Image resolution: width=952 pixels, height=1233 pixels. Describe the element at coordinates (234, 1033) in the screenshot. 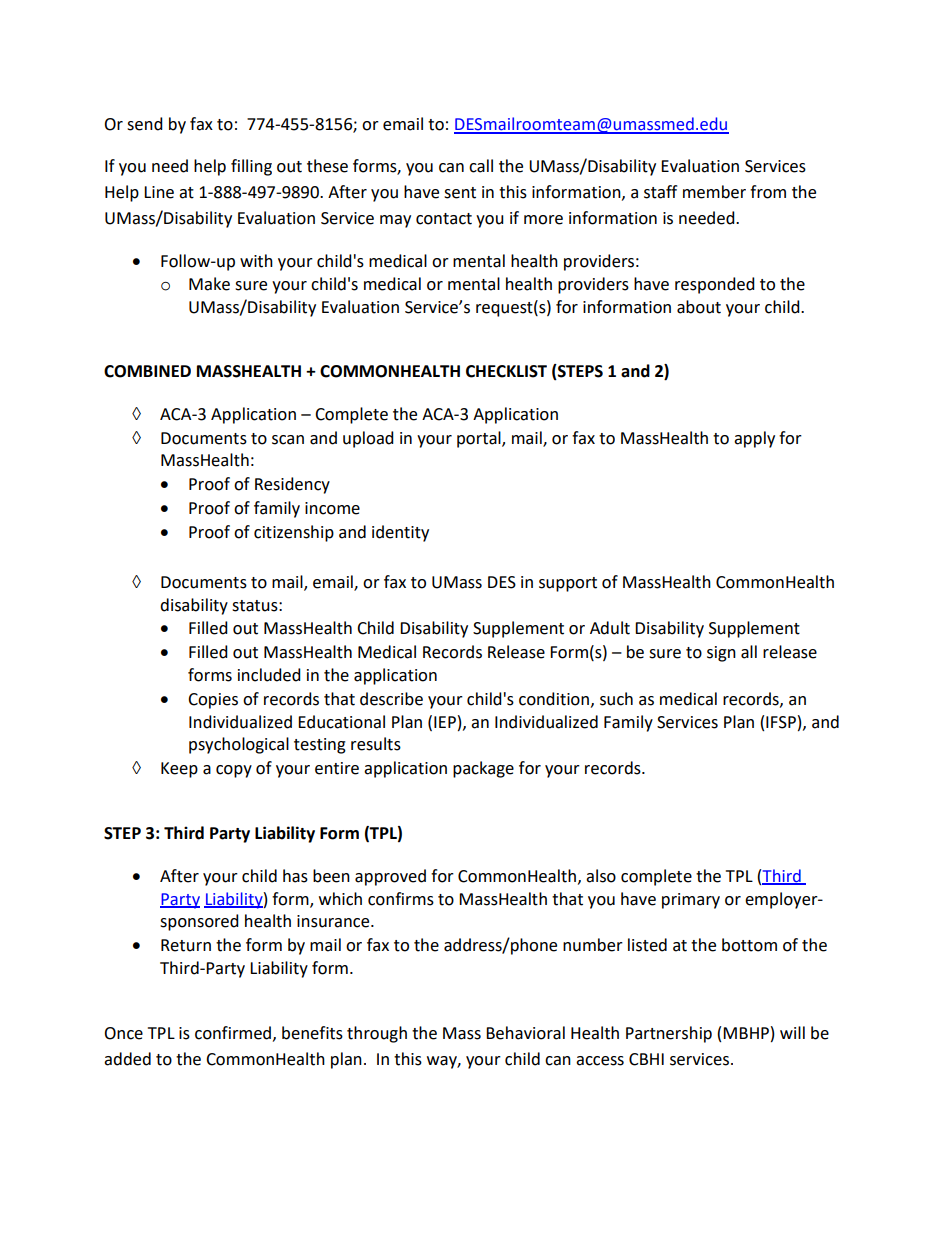

I see `confirmed` at that location.
